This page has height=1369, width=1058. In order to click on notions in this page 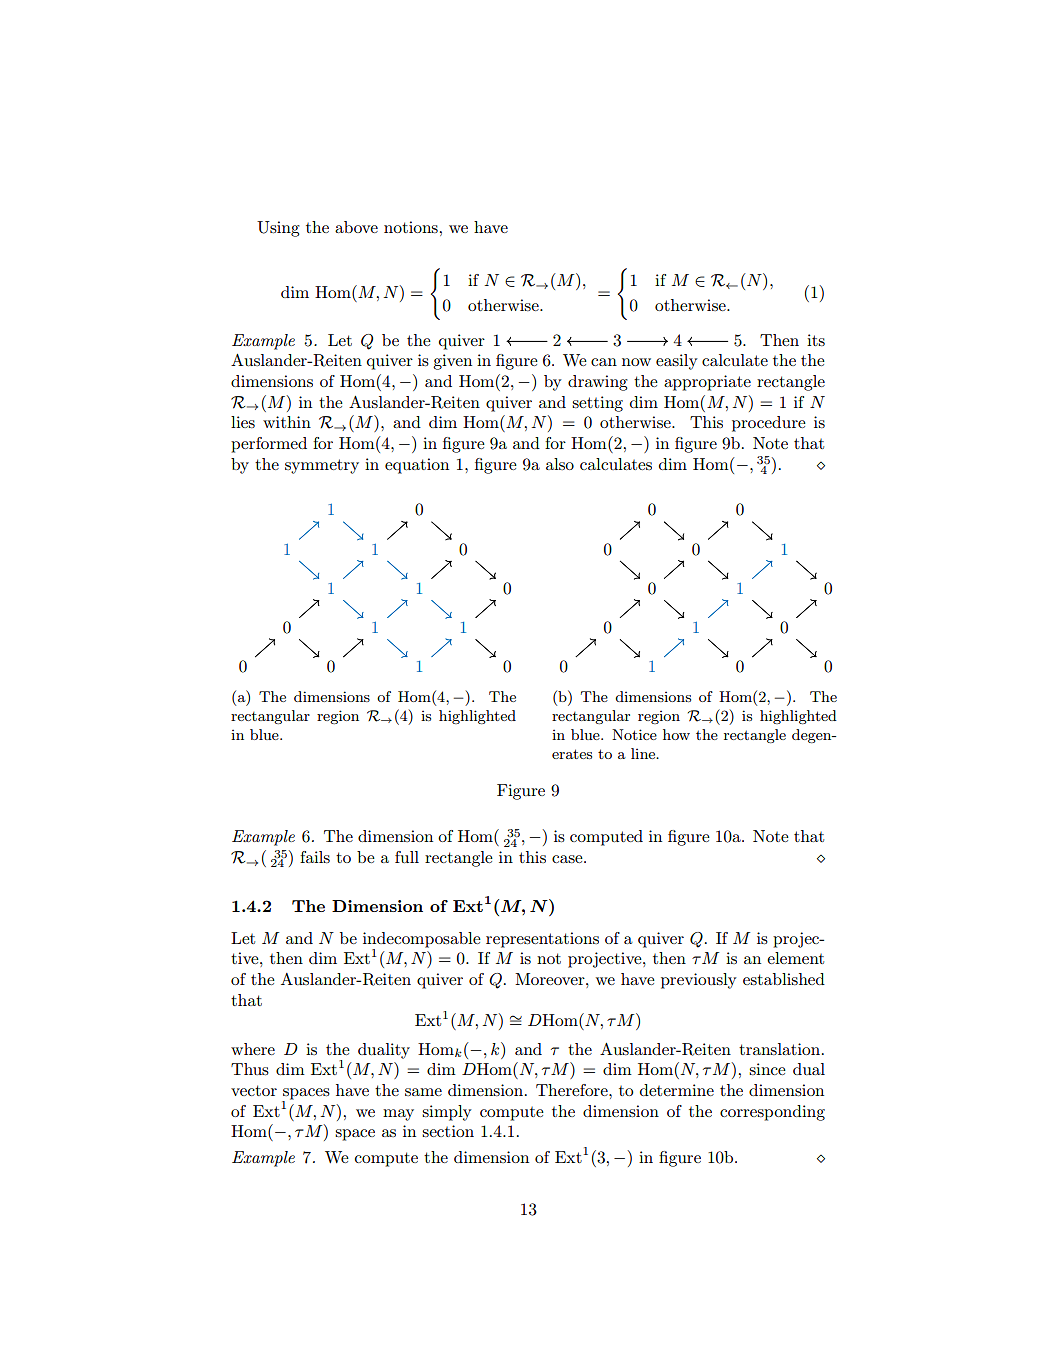, I will do `click(411, 227)`.
